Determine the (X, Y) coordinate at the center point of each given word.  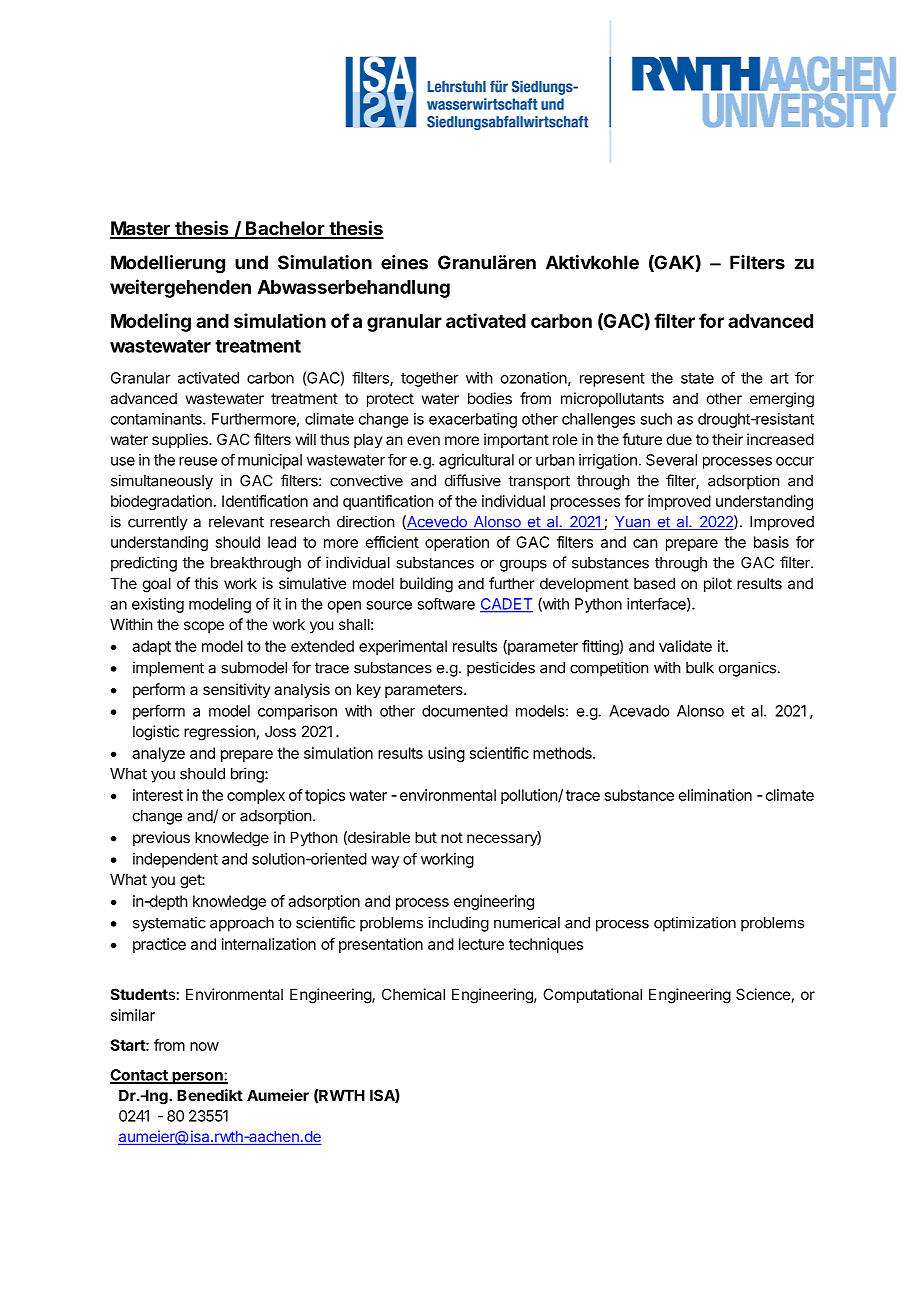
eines (404, 262)
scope (204, 627)
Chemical (413, 994)
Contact (140, 1076)
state (697, 378)
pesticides (501, 669)
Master (141, 229)
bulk (700, 668)
